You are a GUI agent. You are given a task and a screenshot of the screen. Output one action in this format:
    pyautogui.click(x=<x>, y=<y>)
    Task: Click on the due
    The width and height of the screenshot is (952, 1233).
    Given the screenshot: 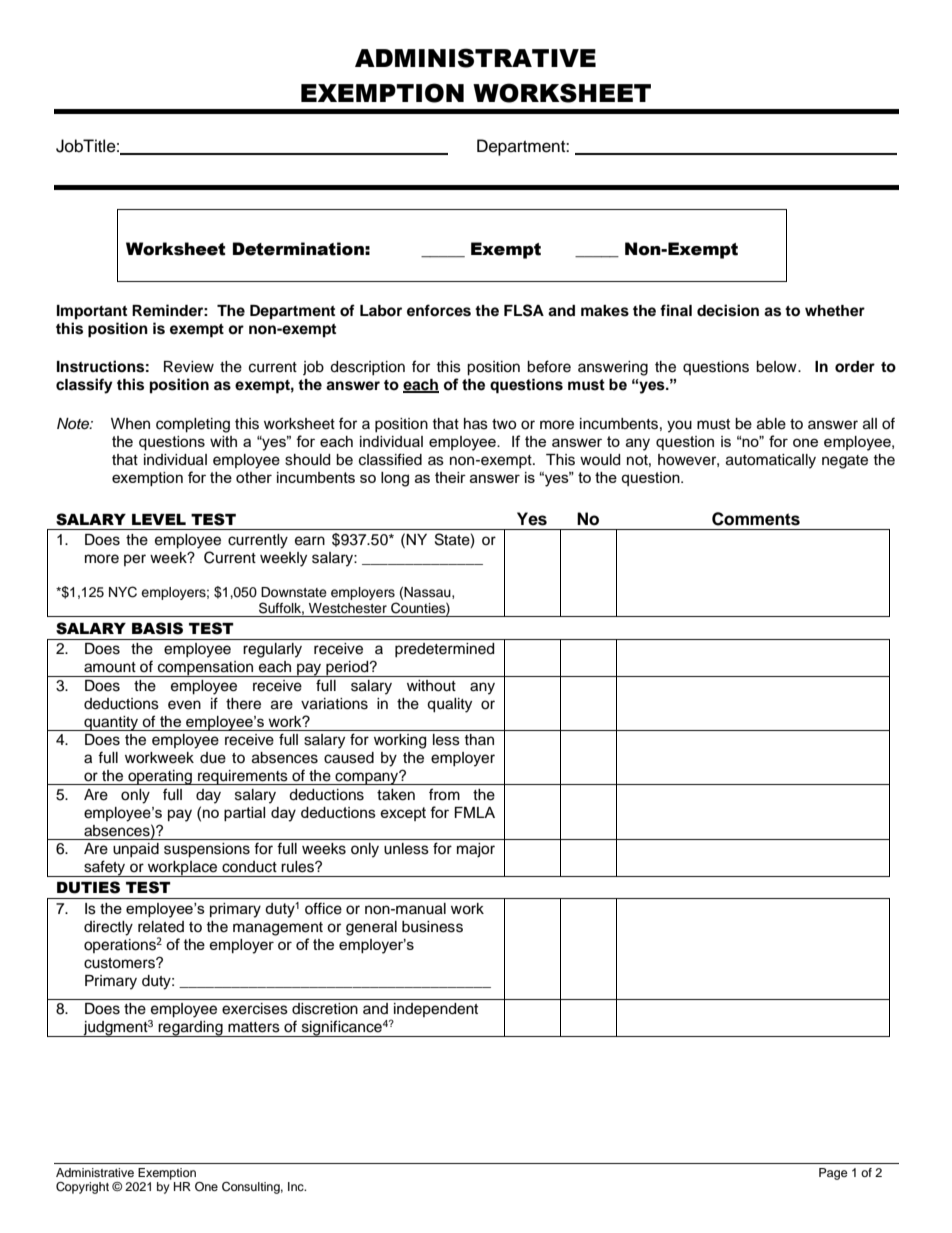 What is the action you would take?
    pyautogui.click(x=213, y=758)
